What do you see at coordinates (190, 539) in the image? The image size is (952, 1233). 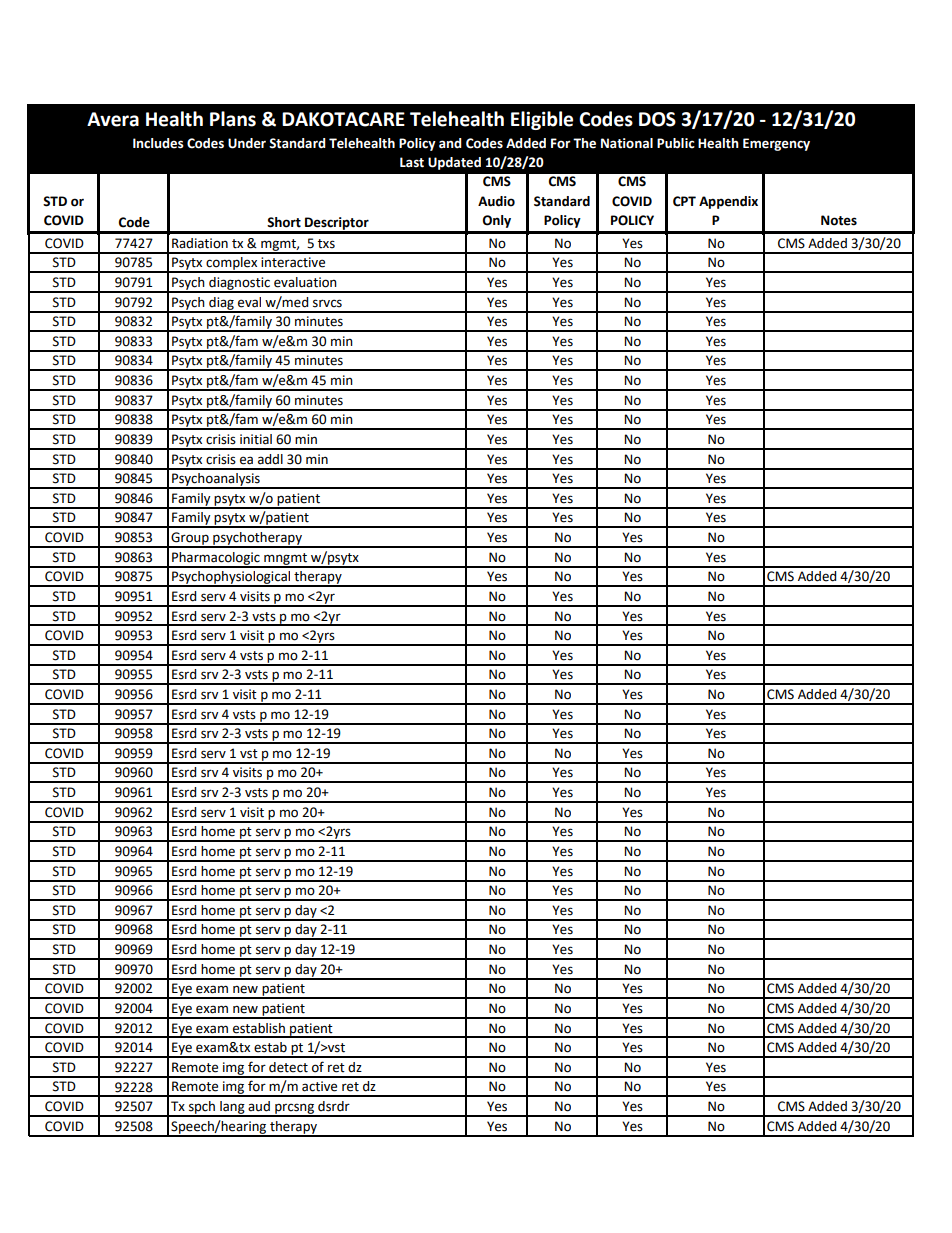 I see `Group` at bounding box center [190, 539].
